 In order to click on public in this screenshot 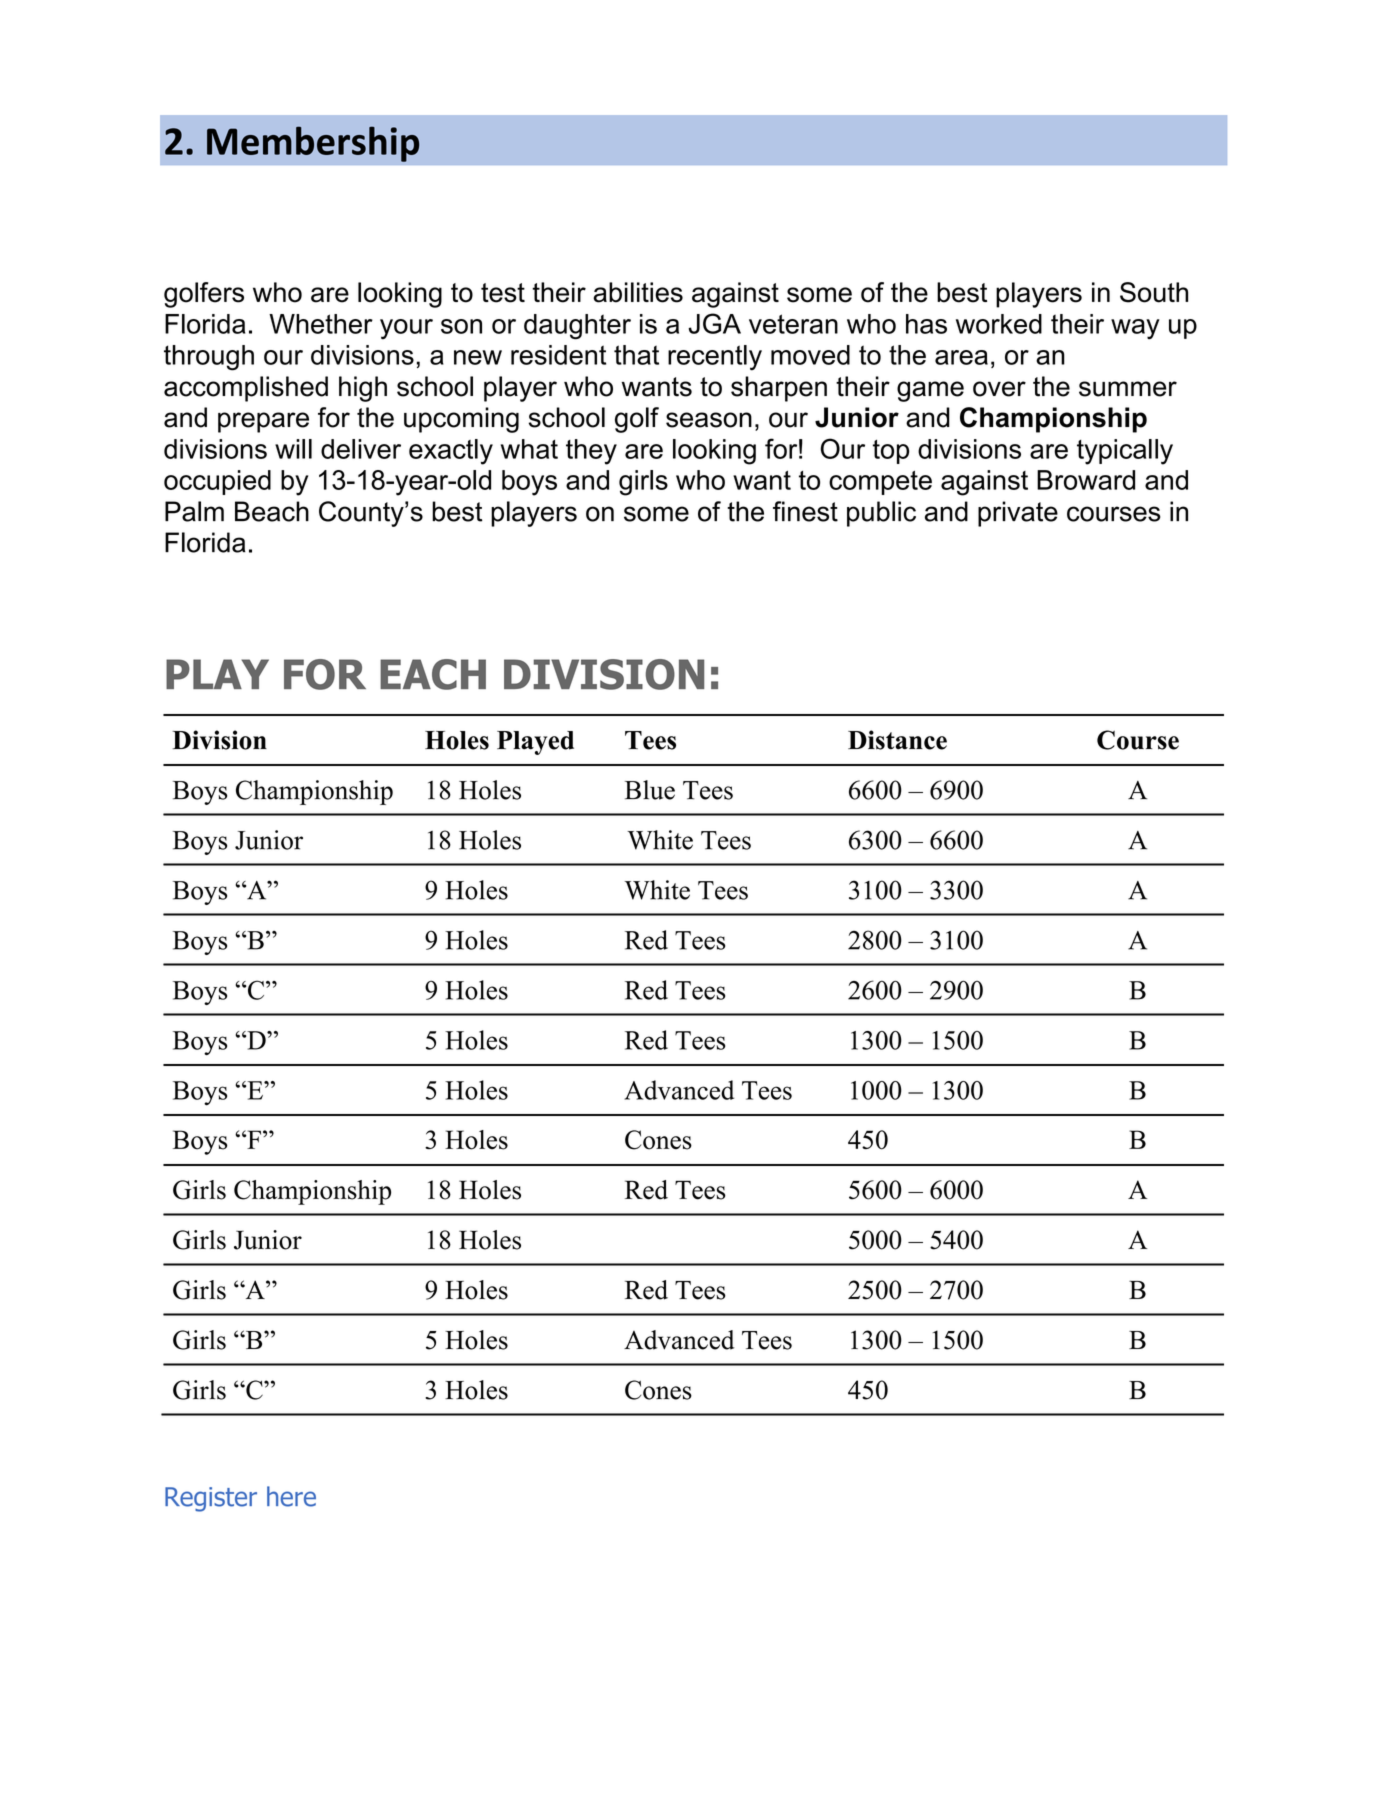, I will do `click(881, 514)`.
